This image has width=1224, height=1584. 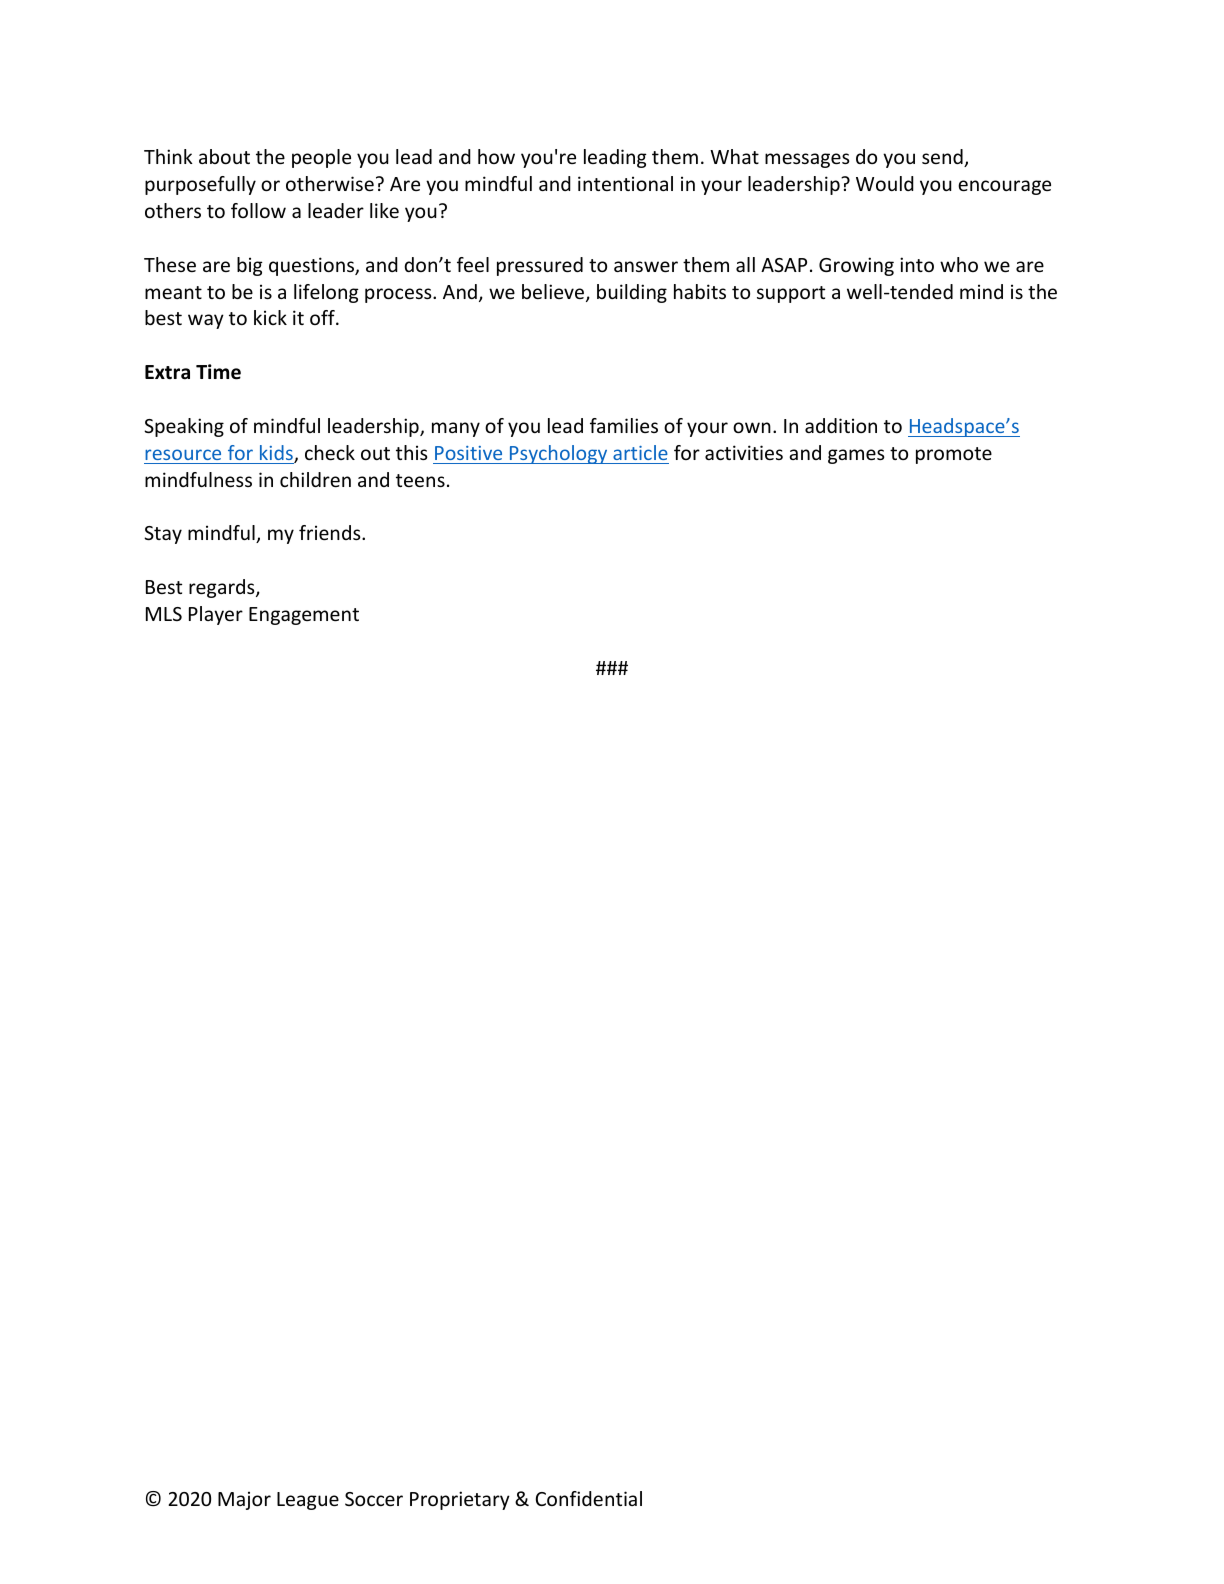 What do you see at coordinates (258, 210) in the image?
I see `follow` at bounding box center [258, 210].
